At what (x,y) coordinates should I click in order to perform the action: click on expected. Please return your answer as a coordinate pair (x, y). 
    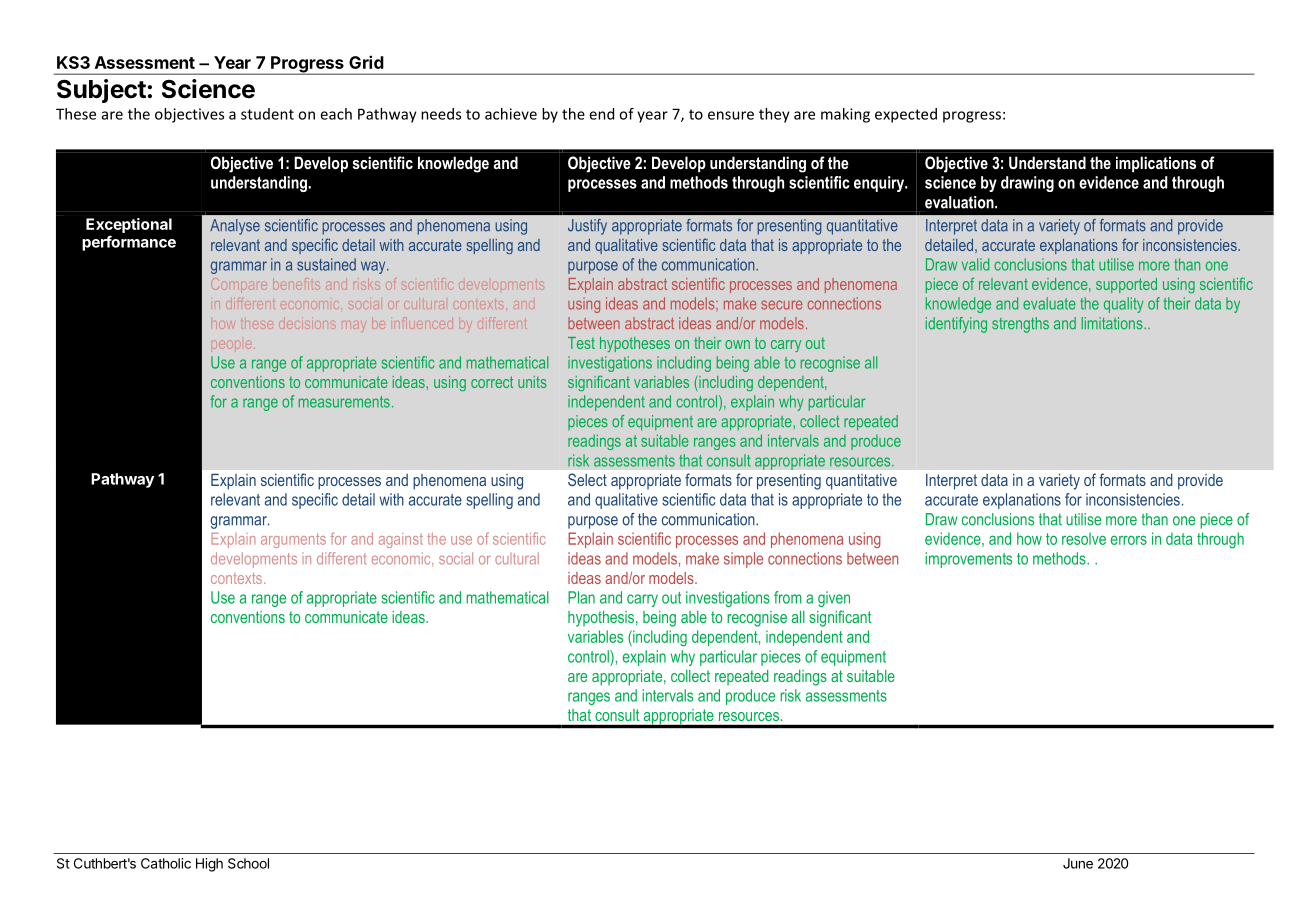
    Looking at the image, I should click on (906, 115).
